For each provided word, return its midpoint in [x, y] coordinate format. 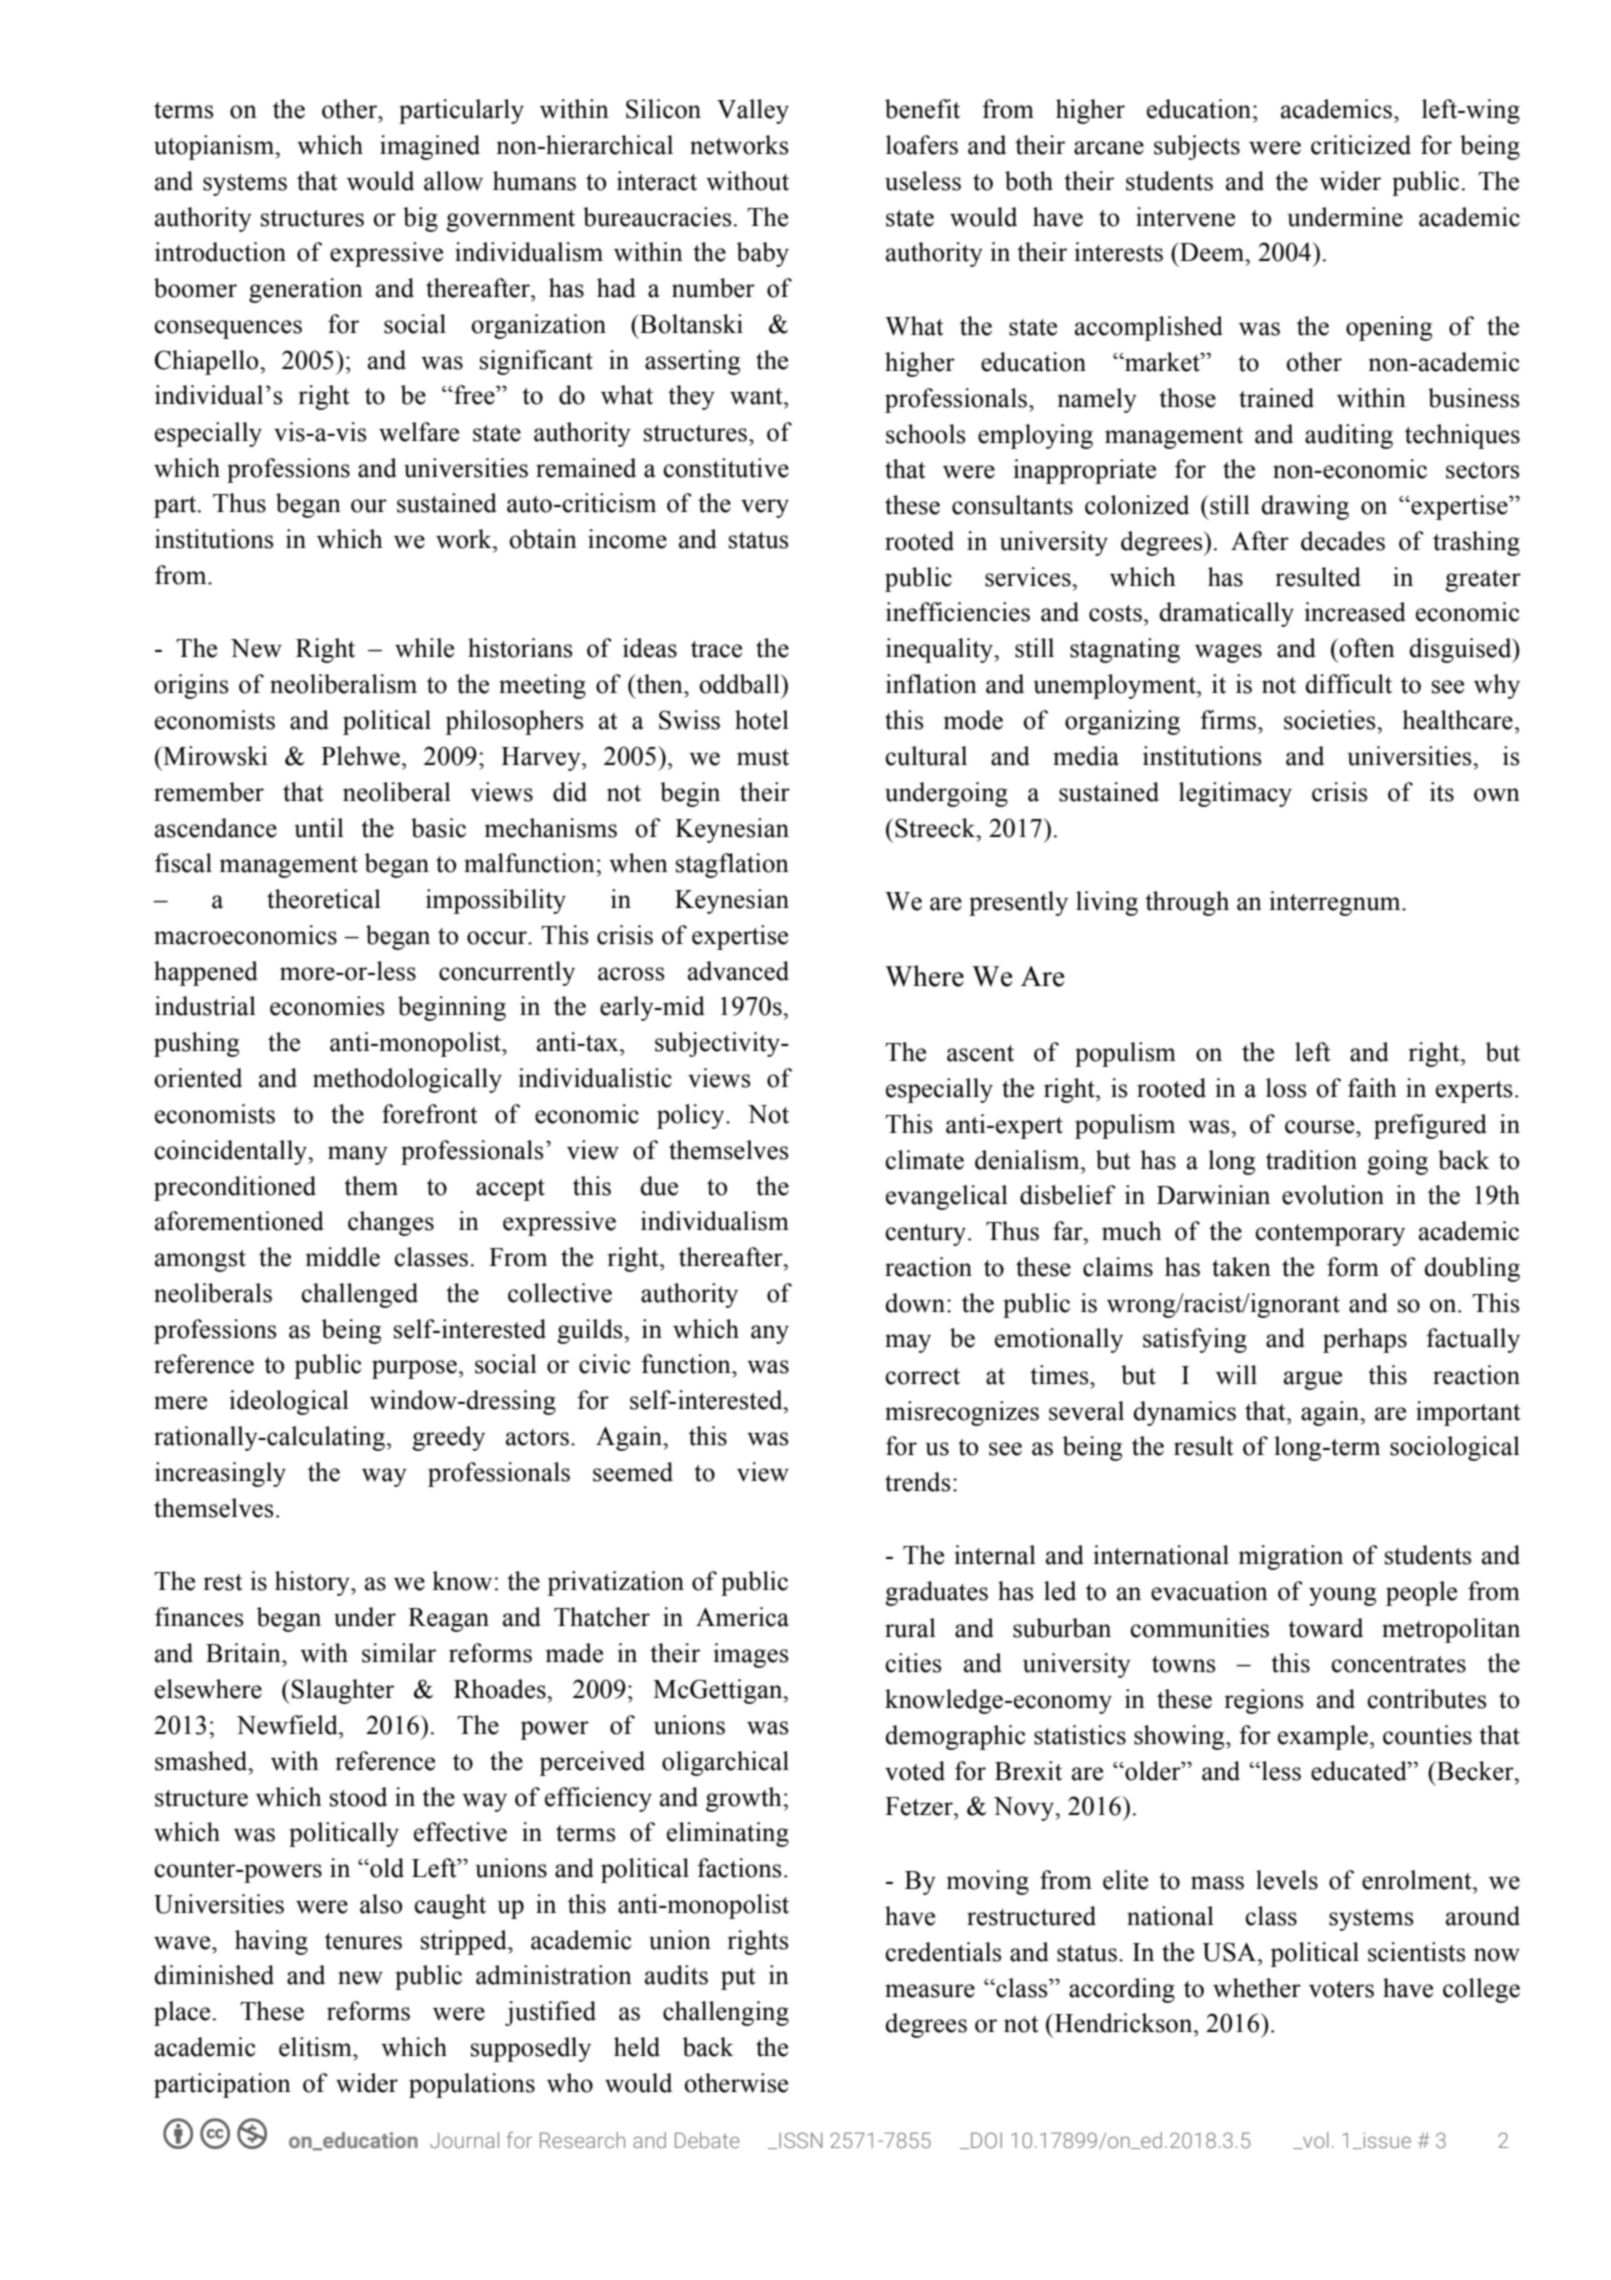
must [763, 757]
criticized [1361, 145]
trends [918, 1482]
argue [1313, 1380]
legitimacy [1235, 794]
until [319, 828]
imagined [430, 147]
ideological [289, 1402]
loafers [922, 145]
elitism [316, 2047]
